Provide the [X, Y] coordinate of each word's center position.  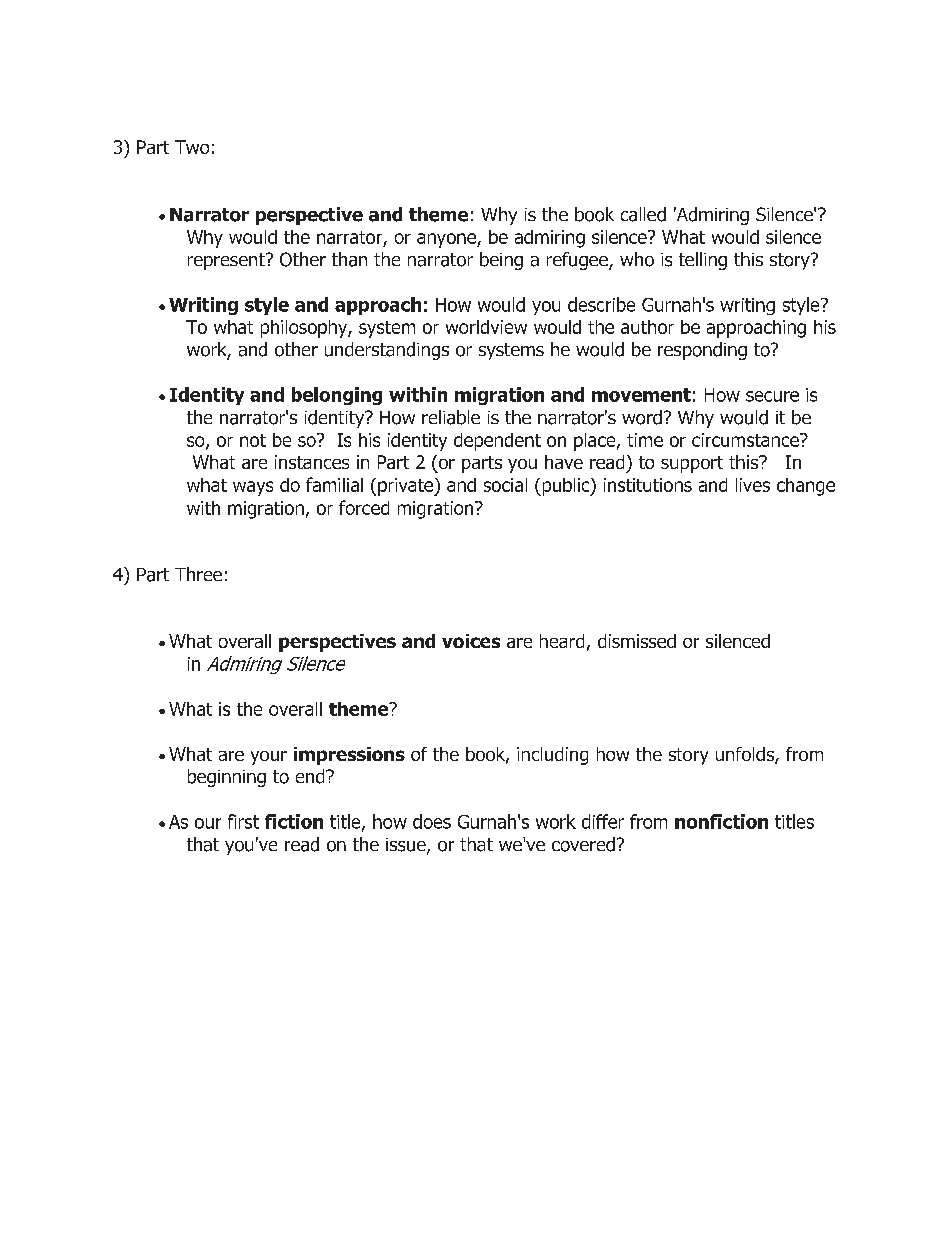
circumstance [746, 440]
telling [703, 261]
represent [227, 261]
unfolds [746, 755]
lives [753, 485]
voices [471, 641]
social [505, 485]
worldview [486, 327]
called [643, 214]
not [253, 440]
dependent [497, 442]
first [243, 821]
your [269, 758]
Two [192, 147]
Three [198, 574]
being [501, 261]
